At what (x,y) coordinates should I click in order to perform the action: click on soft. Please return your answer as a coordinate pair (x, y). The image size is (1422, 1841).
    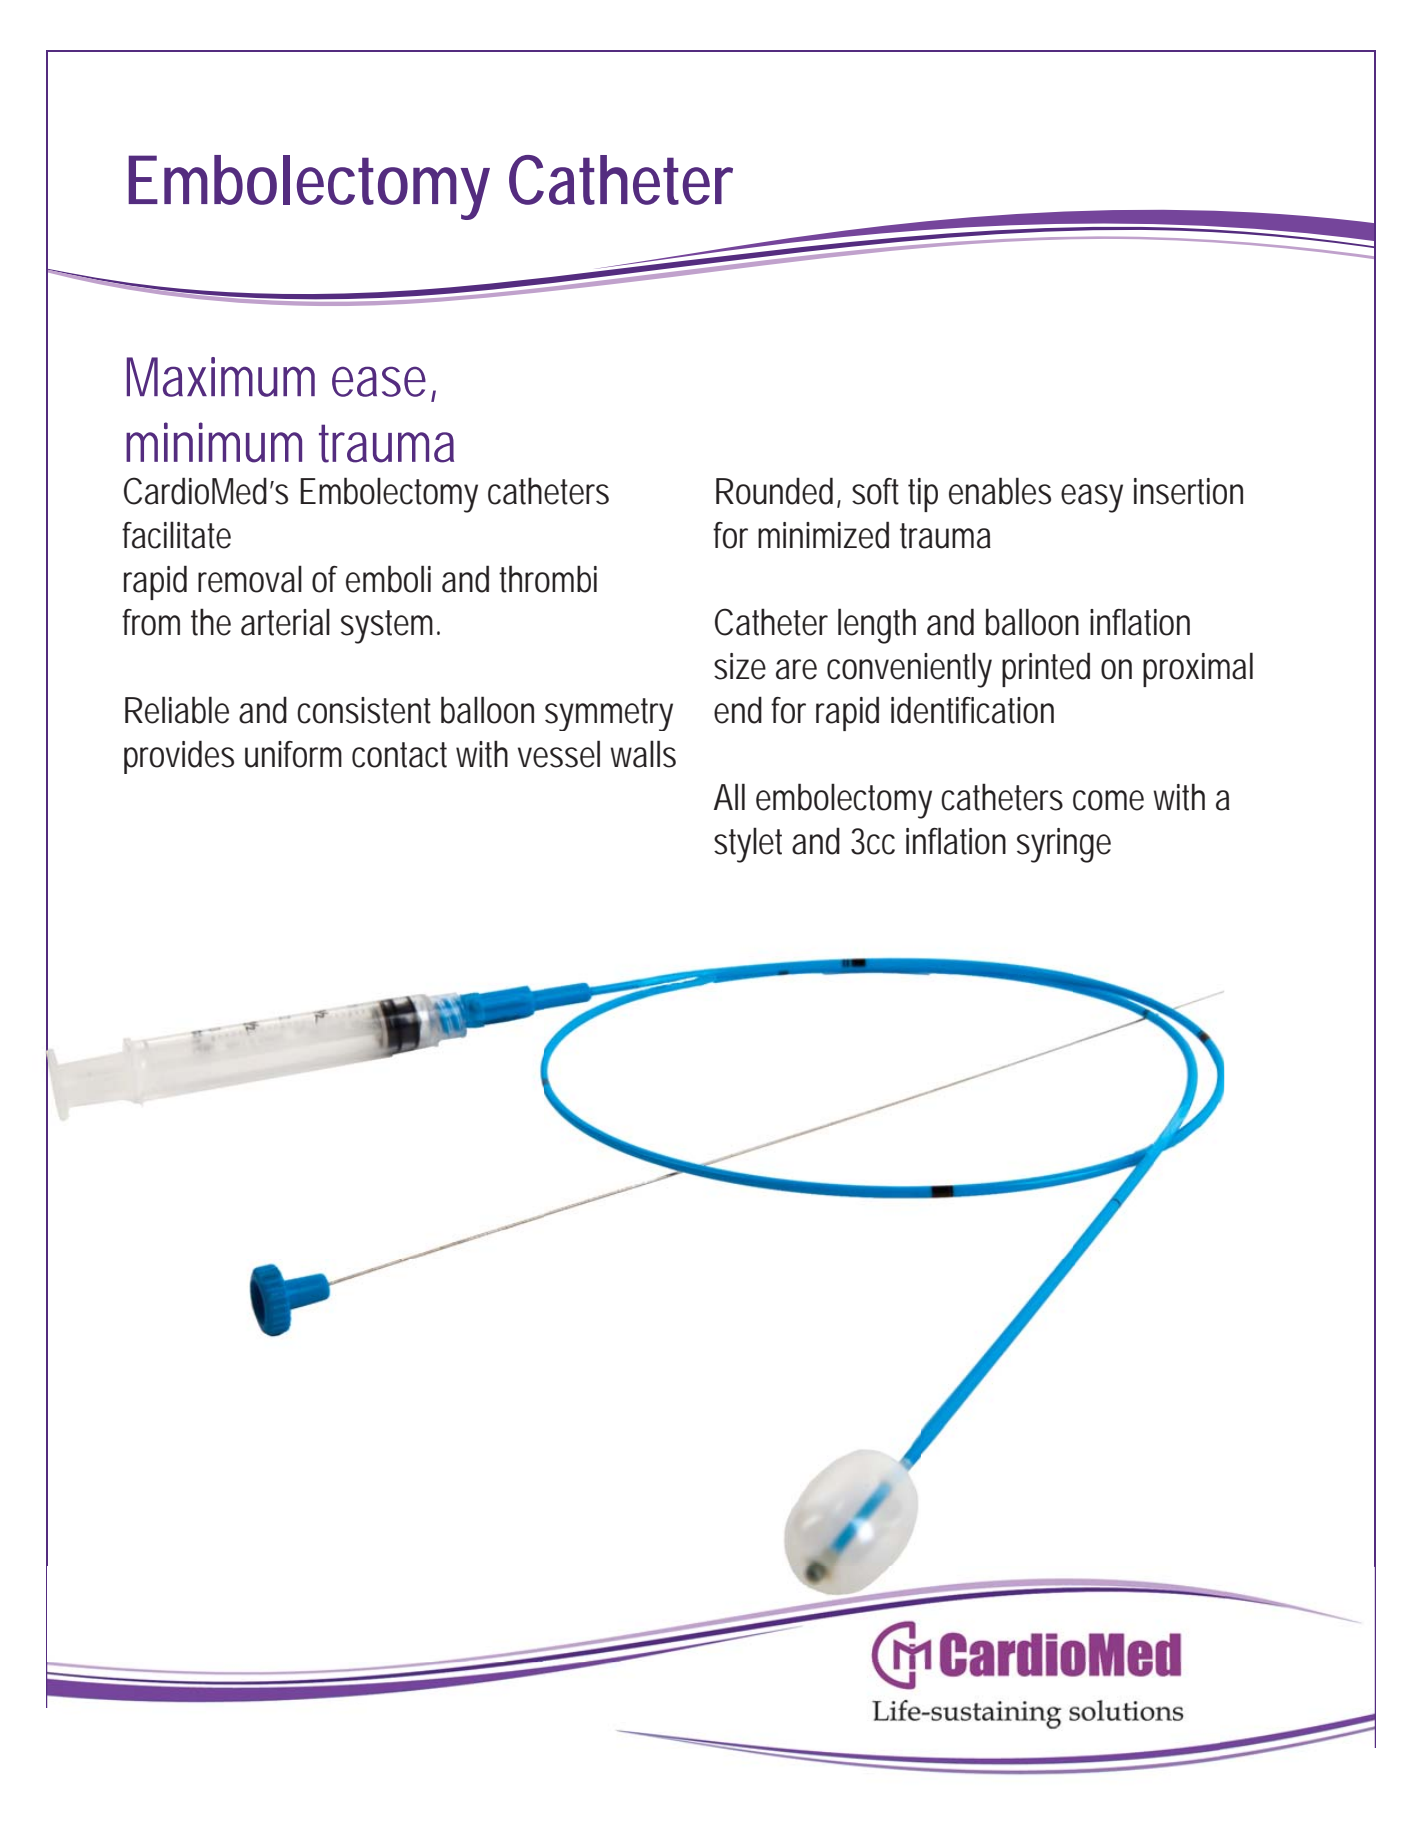
    Looking at the image, I should click on (875, 491).
